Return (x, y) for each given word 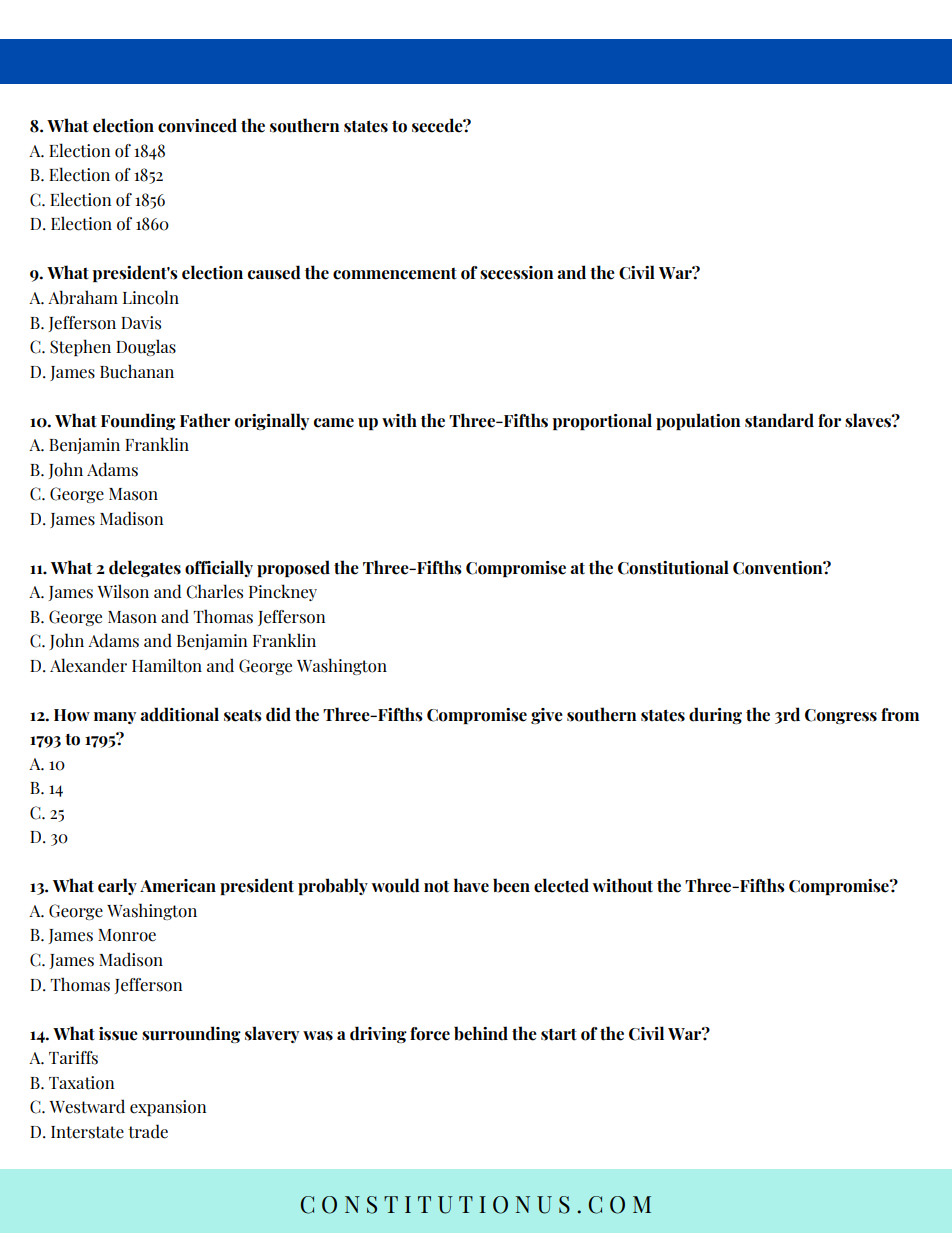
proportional (602, 421)
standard (779, 420)
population (698, 421)
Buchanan (137, 371)
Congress (841, 716)
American (178, 886)
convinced (197, 125)
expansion (168, 1108)
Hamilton (167, 665)
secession (517, 273)
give (547, 716)
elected (561, 885)
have (471, 885)
